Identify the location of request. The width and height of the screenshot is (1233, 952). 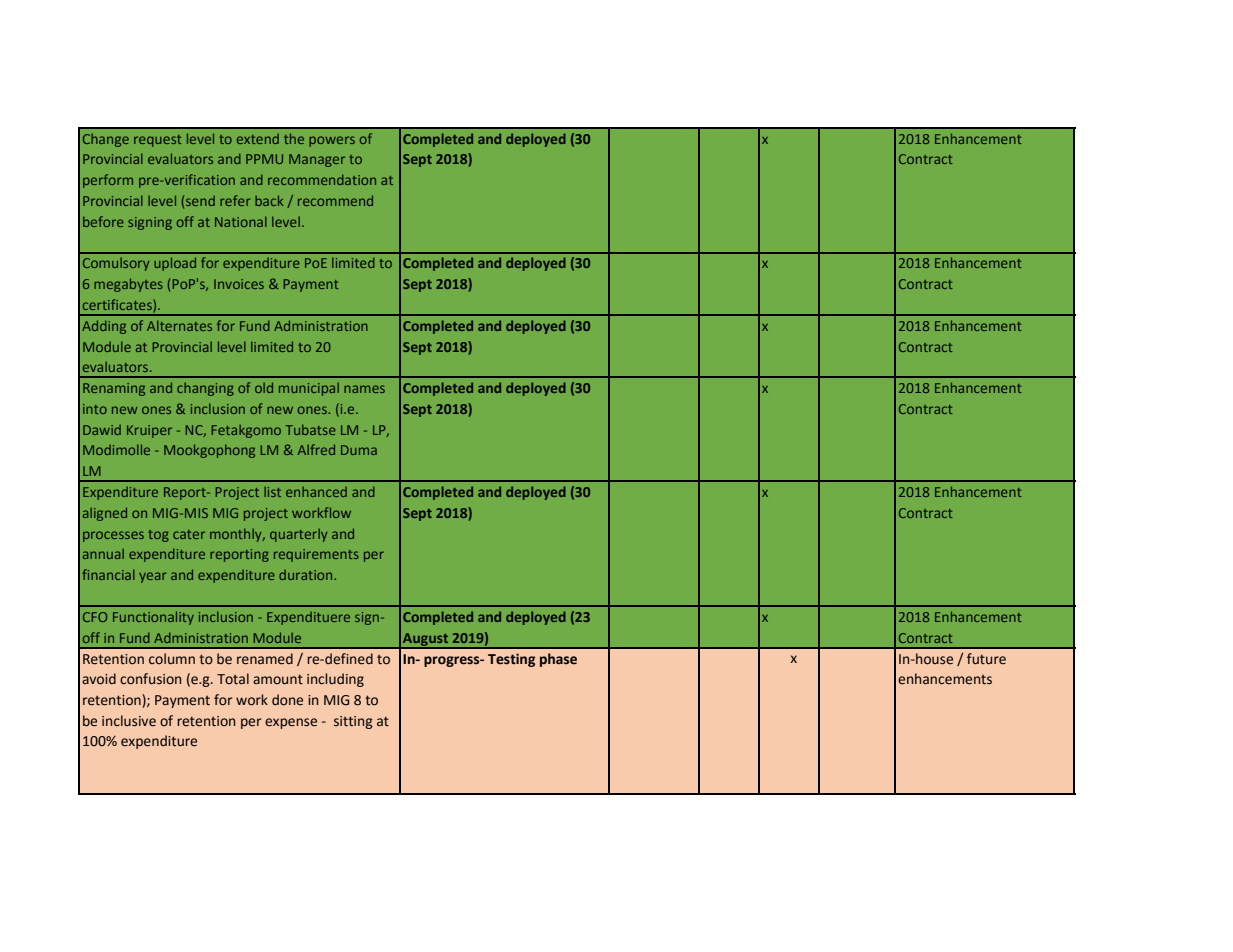
(158, 141).
